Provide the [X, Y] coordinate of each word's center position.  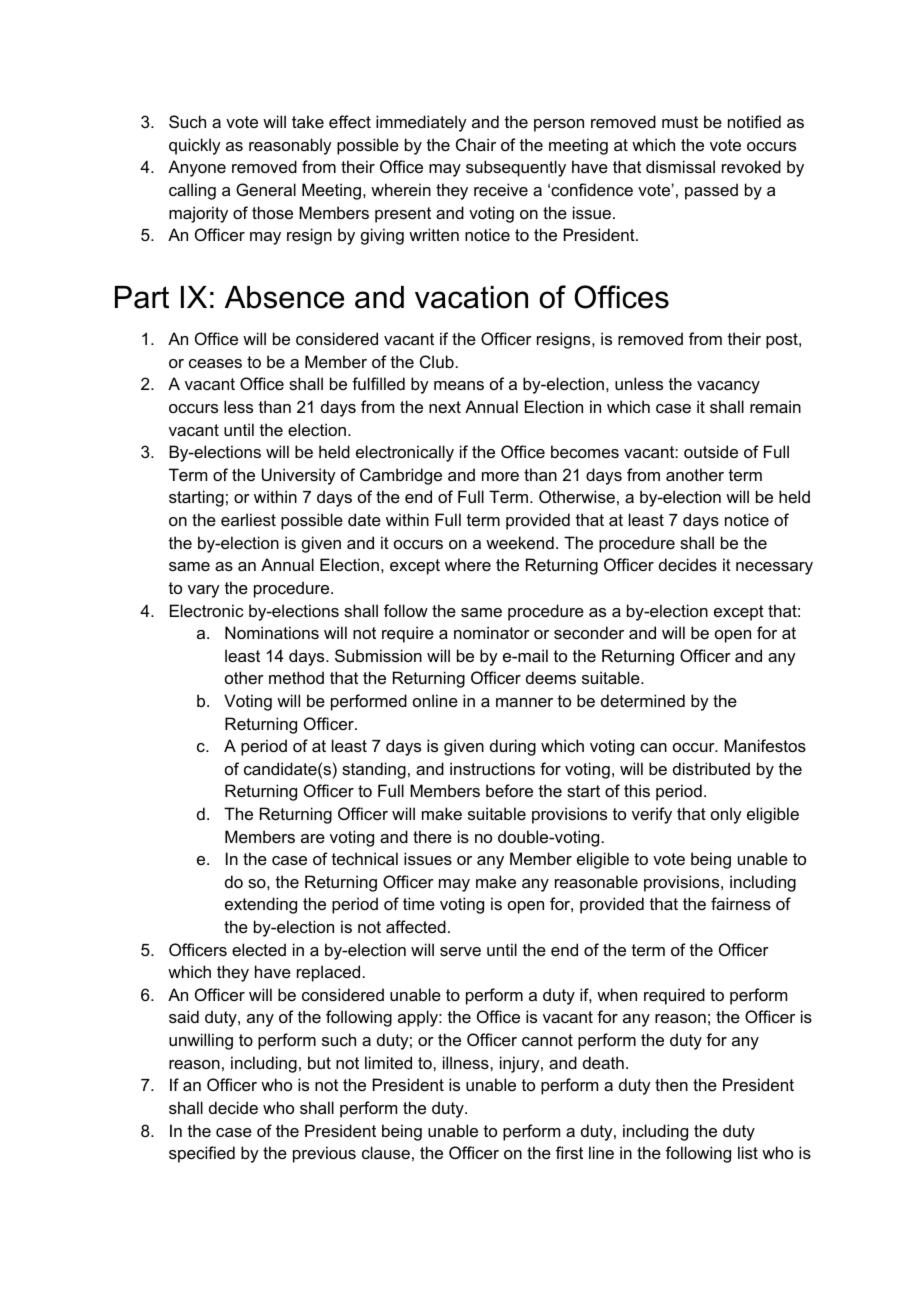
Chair [476, 144]
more [500, 476]
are [313, 838]
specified [202, 1154]
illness [467, 1062]
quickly [195, 146]
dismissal [680, 166]
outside [711, 451]
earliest [248, 519]
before [509, 790]
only [726, 815]
